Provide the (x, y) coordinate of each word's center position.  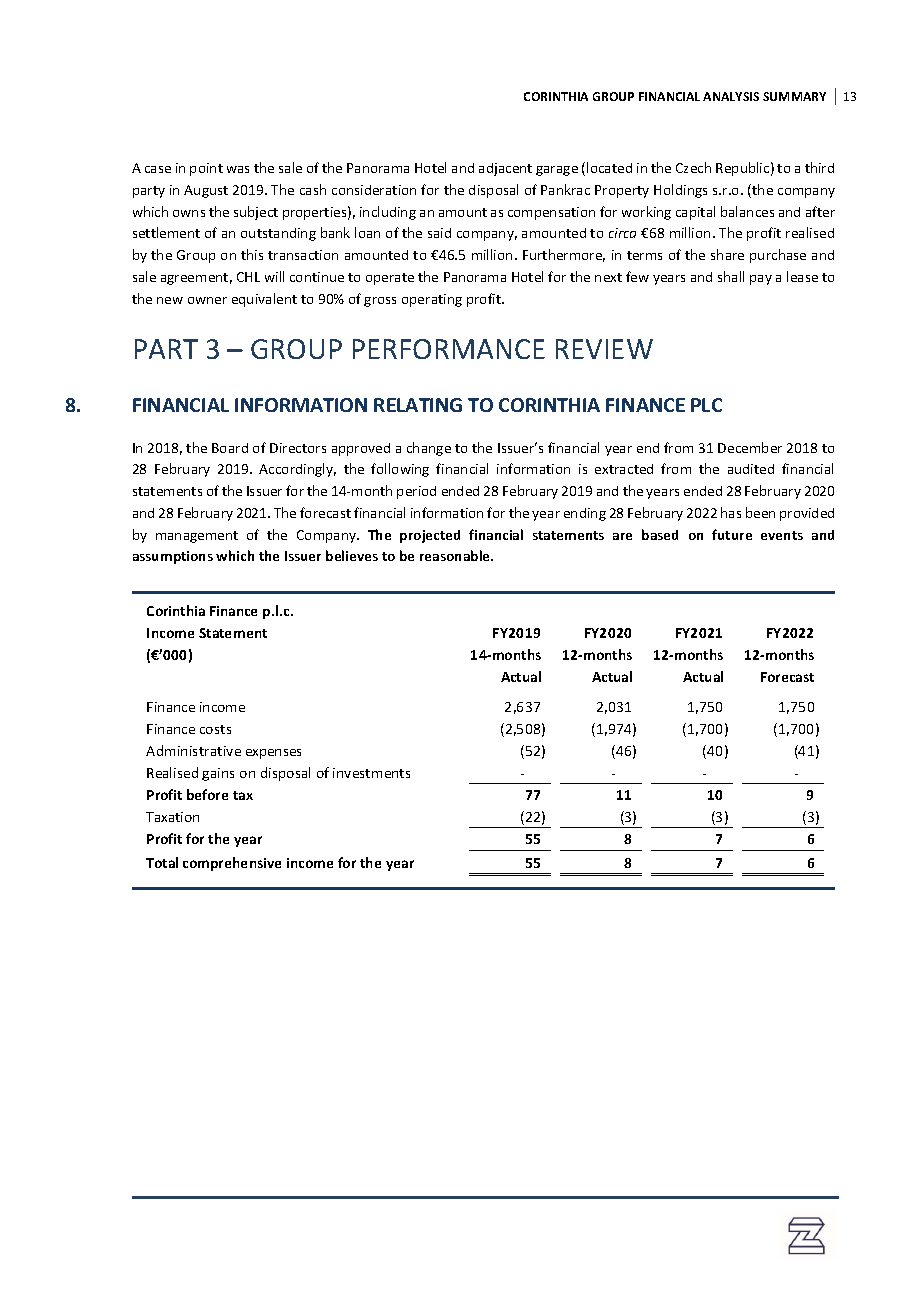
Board (230, 448)
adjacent (505, 169)
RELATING (418, 405)
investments (371, 773)
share (727, 254)
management (197, 537)
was (238, 169)
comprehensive (232, 864)
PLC (706, 405)
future (732, 534)
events (782, 535)
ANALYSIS (731, 96)
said (439, 233)
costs (215, 729)
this (252, 254)
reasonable (456, 555)
